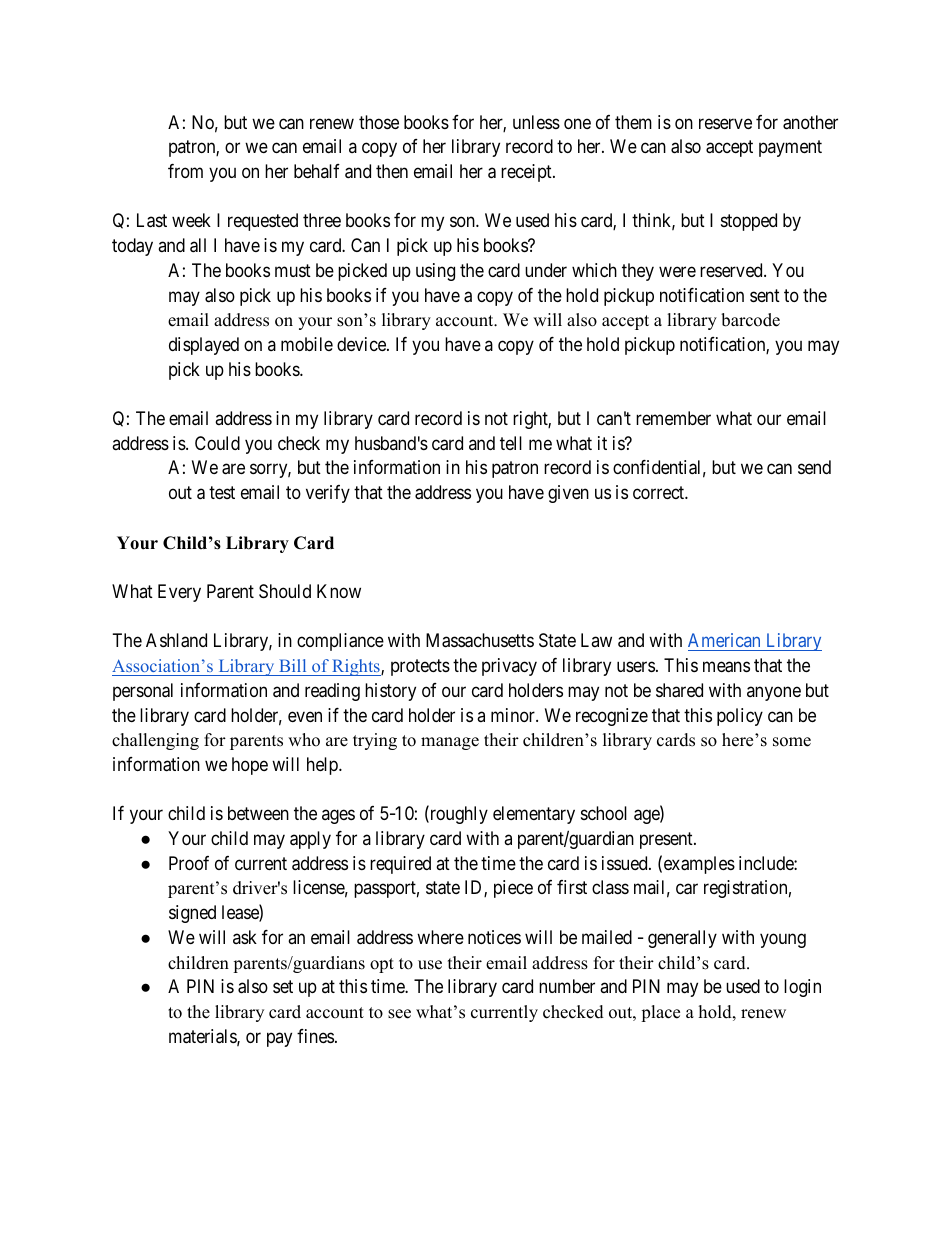 The image size is (952, 1233). What do you see at coordinates (179, 593) in the image?
I see `Every` at bounding box center [179, 593].
